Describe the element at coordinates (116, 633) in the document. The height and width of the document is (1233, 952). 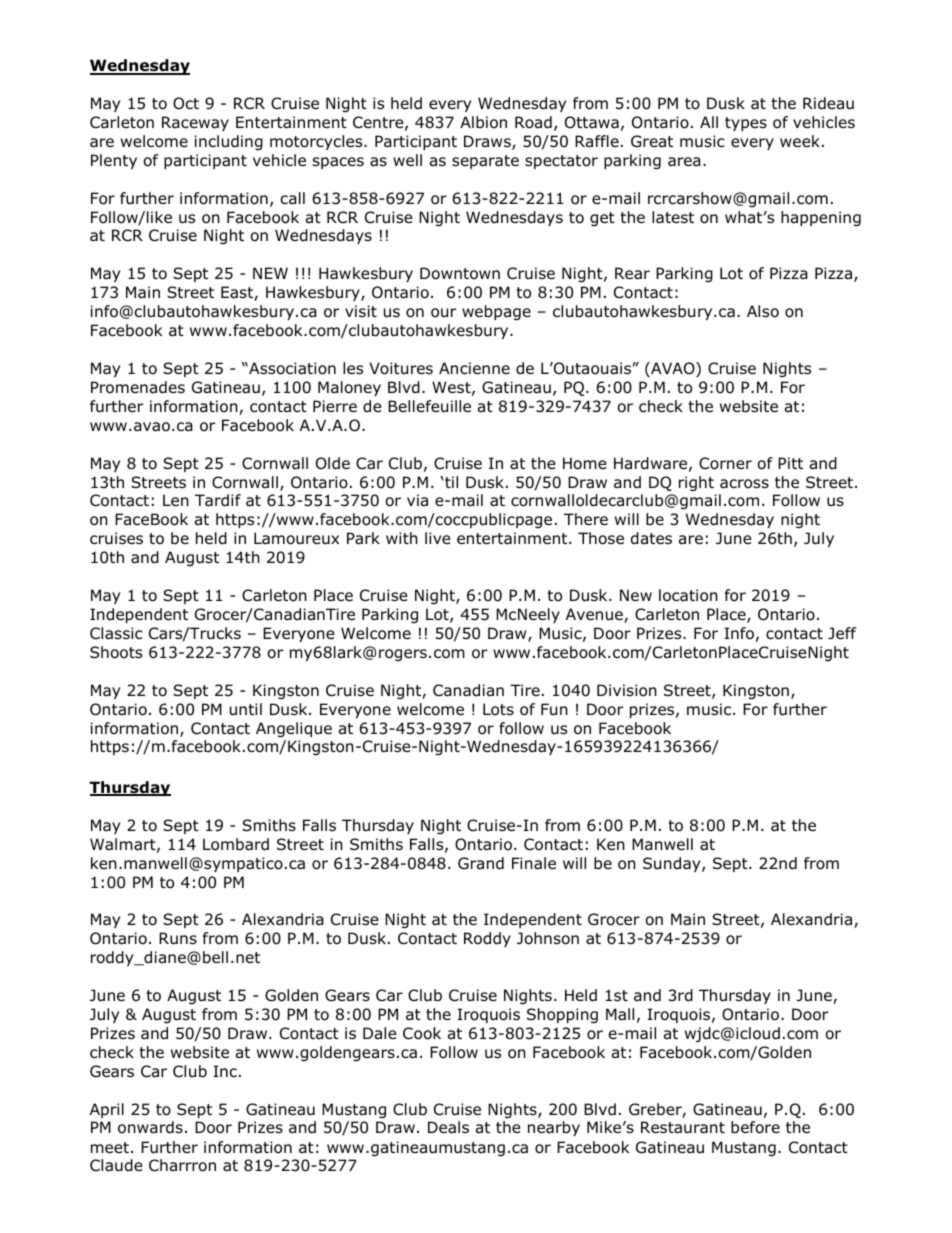
I see `Classic` at that location.
